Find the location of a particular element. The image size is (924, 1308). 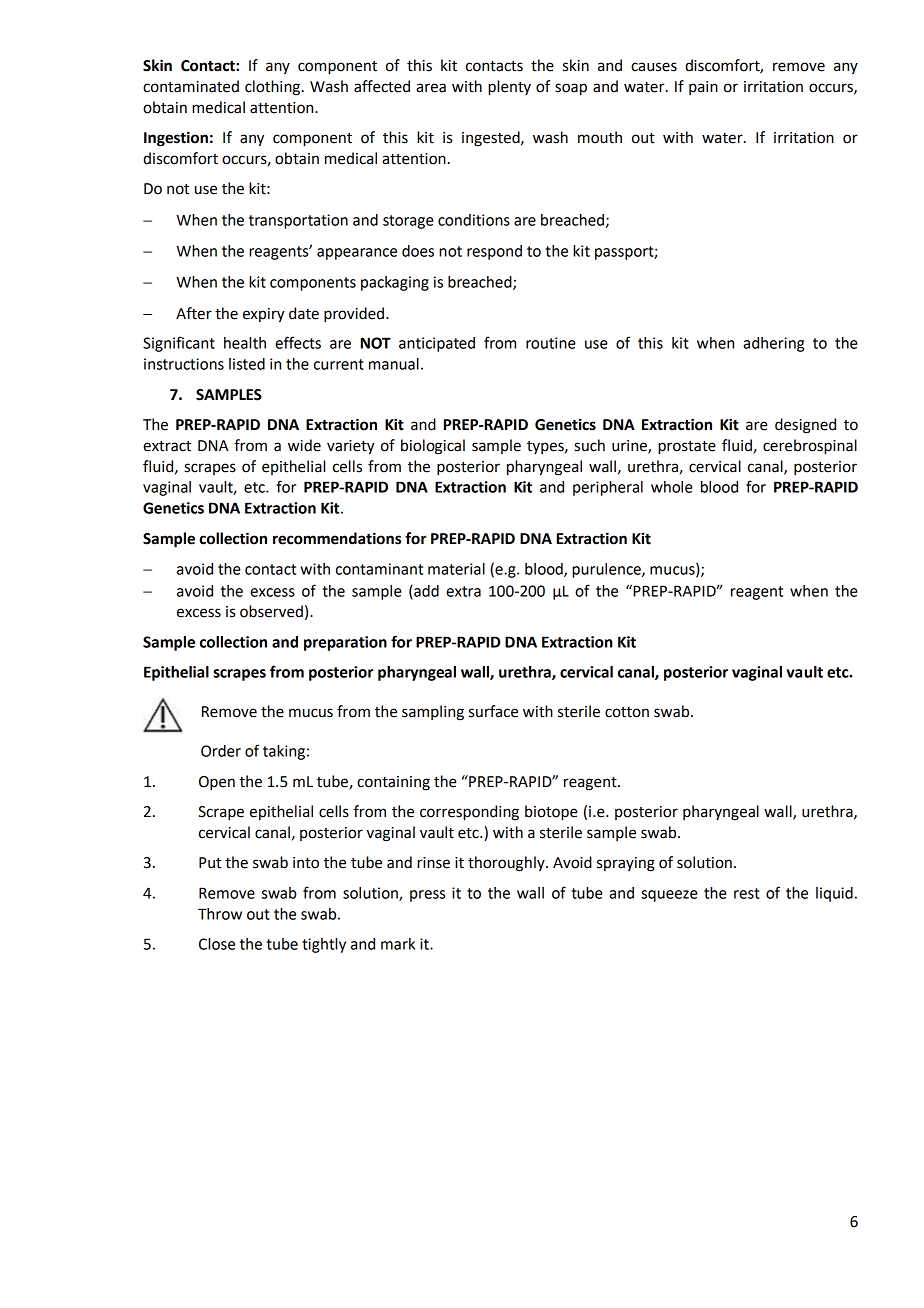

adhering is located at coordinates (773, 344).
